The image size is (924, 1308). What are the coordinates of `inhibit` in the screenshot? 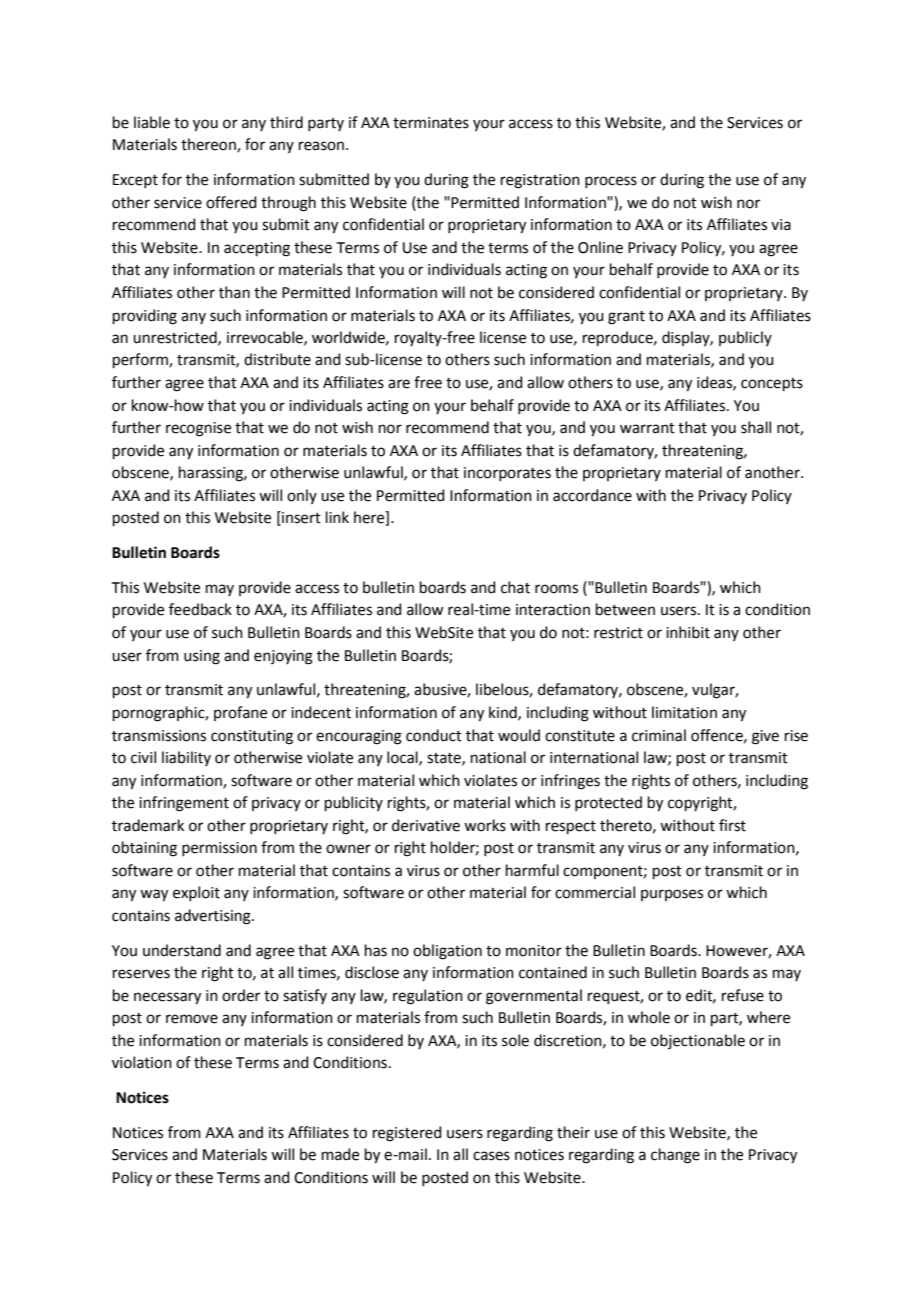 It's located at (688, 632).
